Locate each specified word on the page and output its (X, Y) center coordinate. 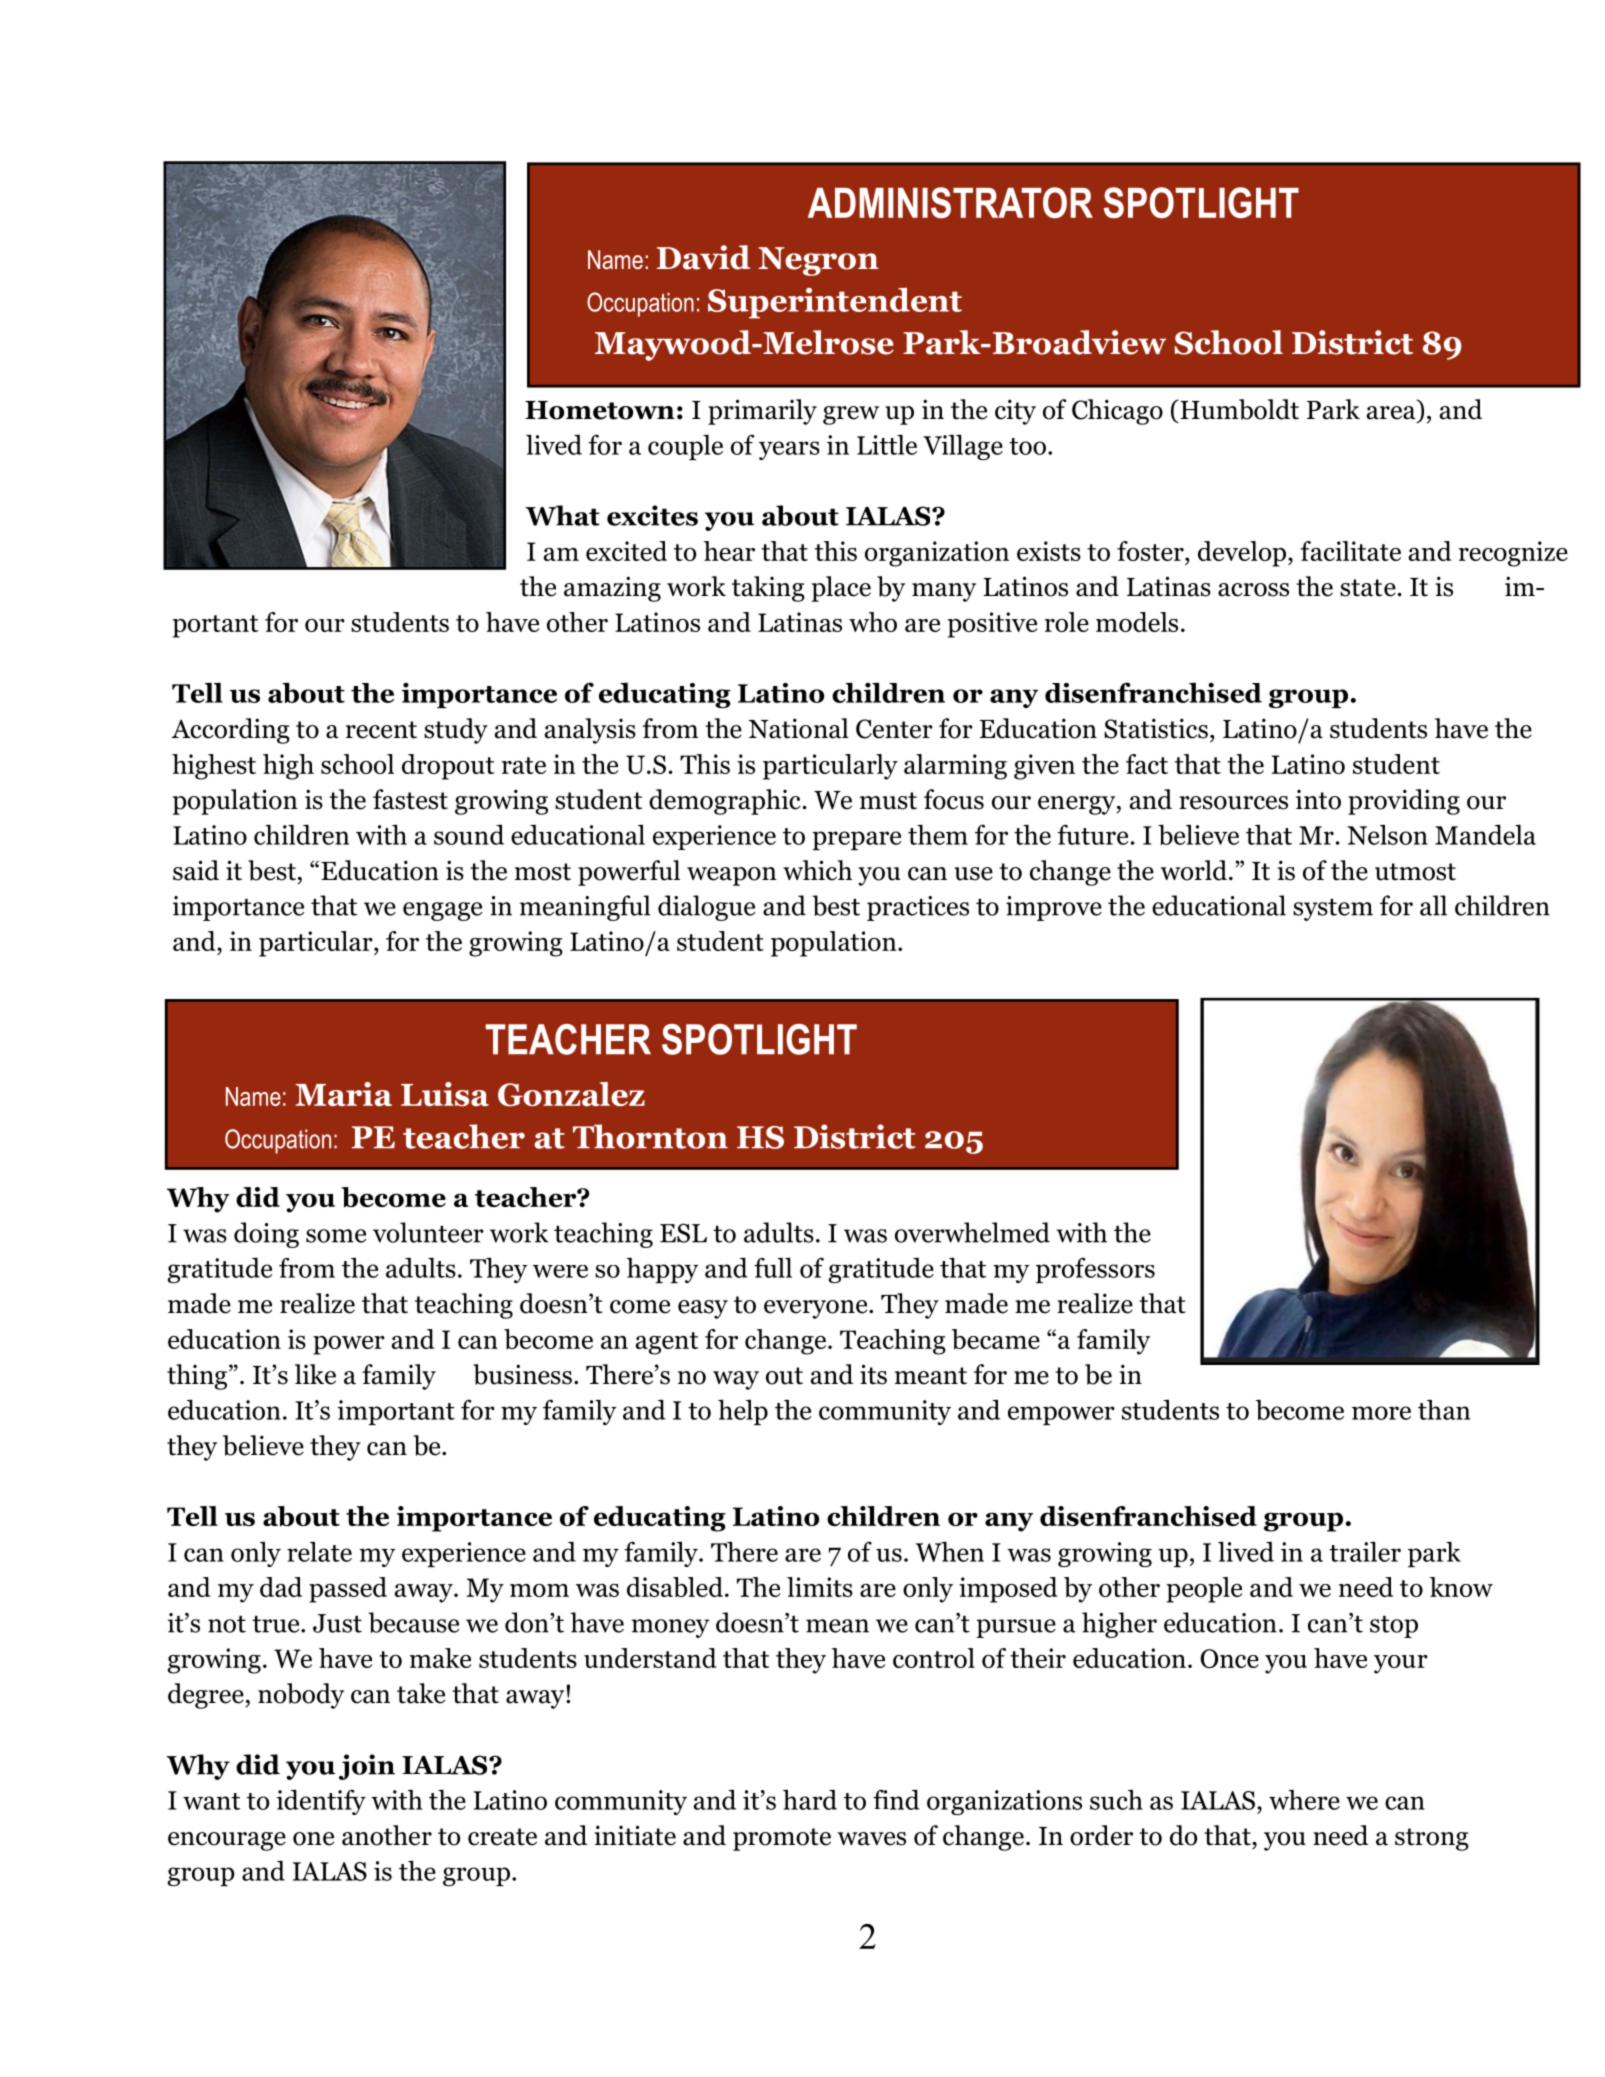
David (703, 257)
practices (918, 908)
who (873, 622)
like (315, 1374)
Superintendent (835, 303)
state (1368, 588)
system (1333, 910)
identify (321, 1802)
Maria (343, 1094)
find (896, 1799)
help (743, 1412)
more (1381, 1413)
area (1391, 413)
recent (381, 730)
